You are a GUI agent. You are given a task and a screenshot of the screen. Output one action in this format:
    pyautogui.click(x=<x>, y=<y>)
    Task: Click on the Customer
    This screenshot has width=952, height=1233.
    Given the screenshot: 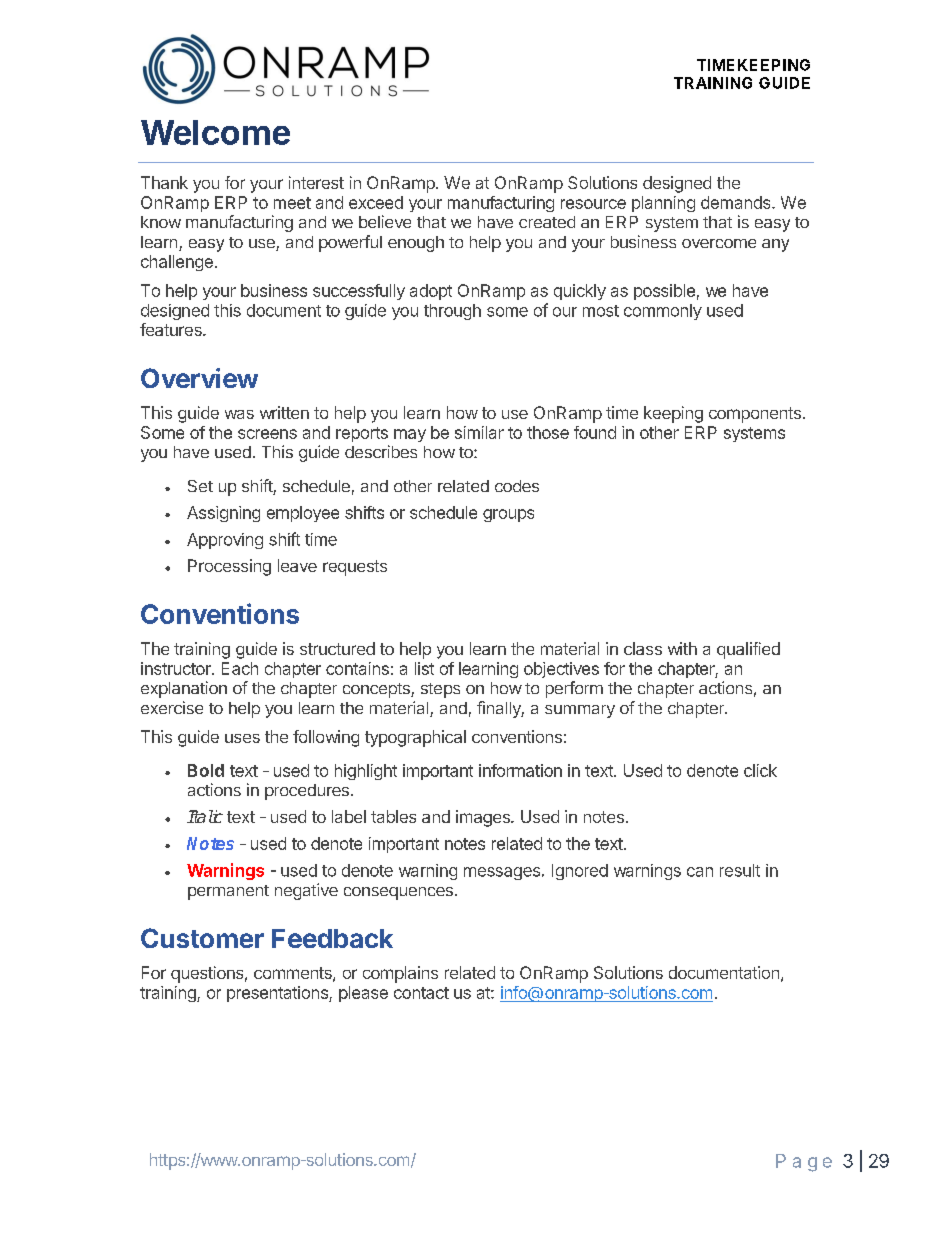 What is the action you would take?
    pyautogui.click(x=202, y=938)
